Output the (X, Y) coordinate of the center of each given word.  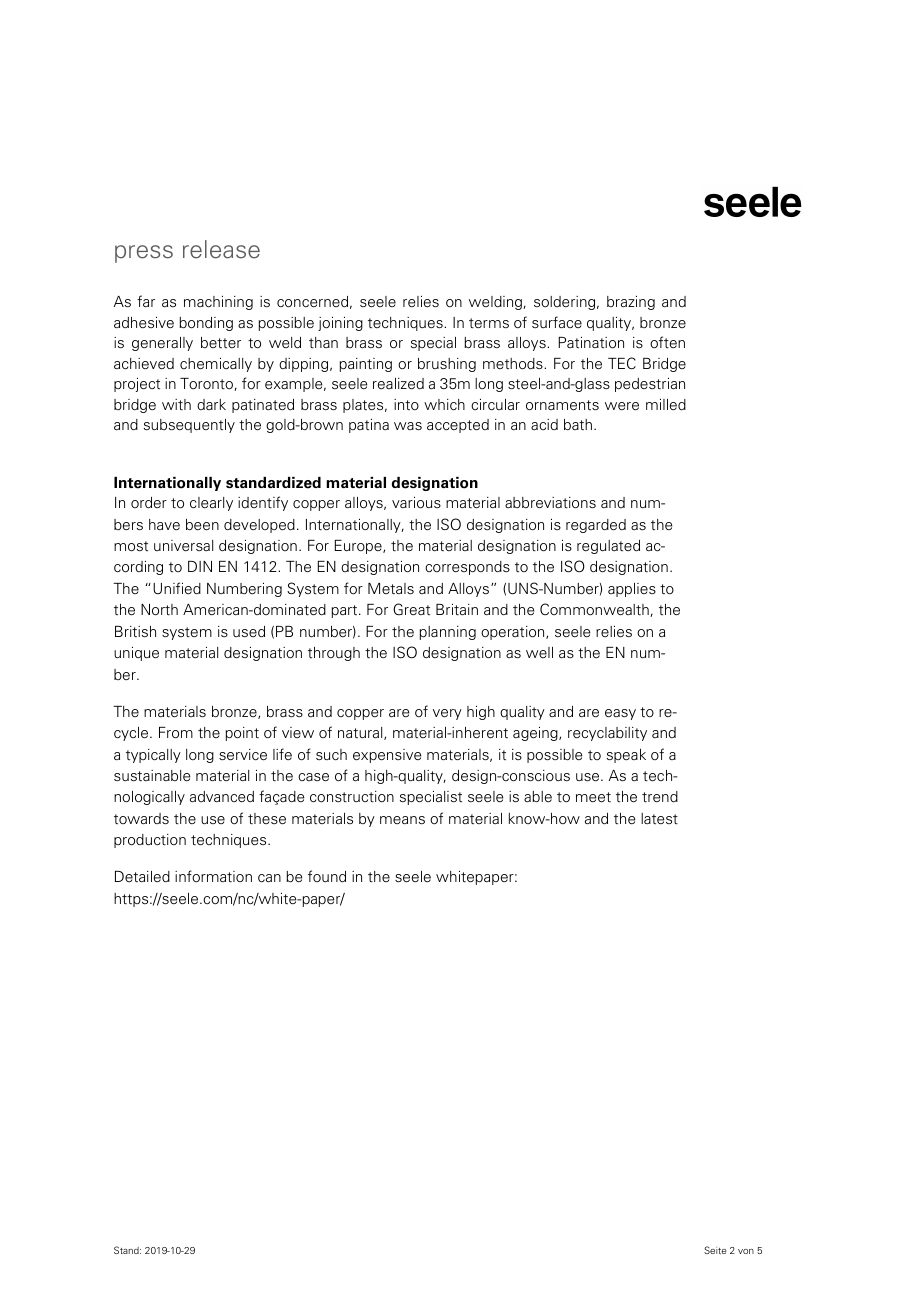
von (746, 1251)
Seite (715, 1250)
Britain (457, 610)
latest (659, 819)
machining (218, 303)
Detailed (142, 876)
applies (632, 590)
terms (489, 323)
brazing (631, 303)
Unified (177, 588)
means (402, 820)
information (213, 876)
